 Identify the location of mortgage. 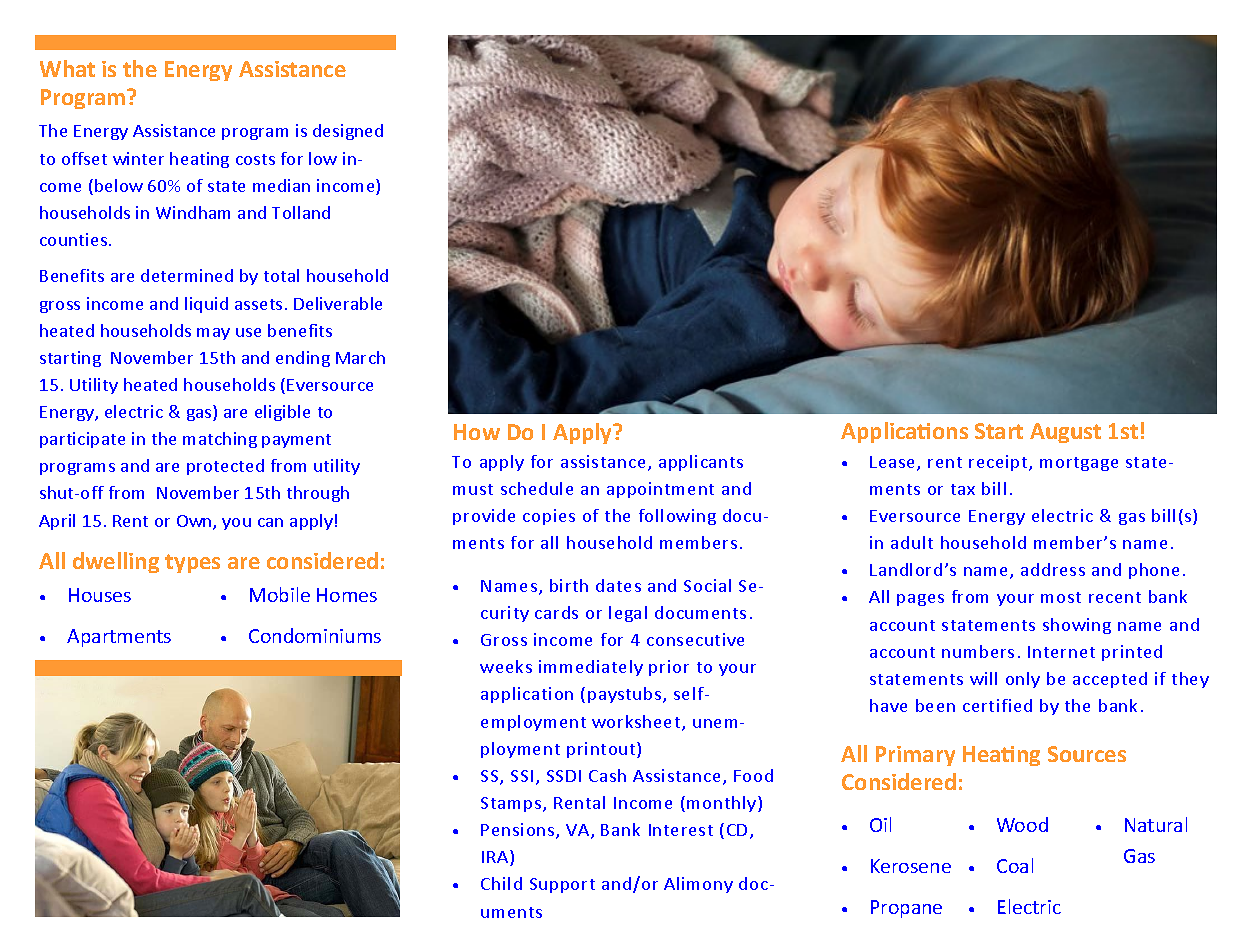
(1079, 464).
